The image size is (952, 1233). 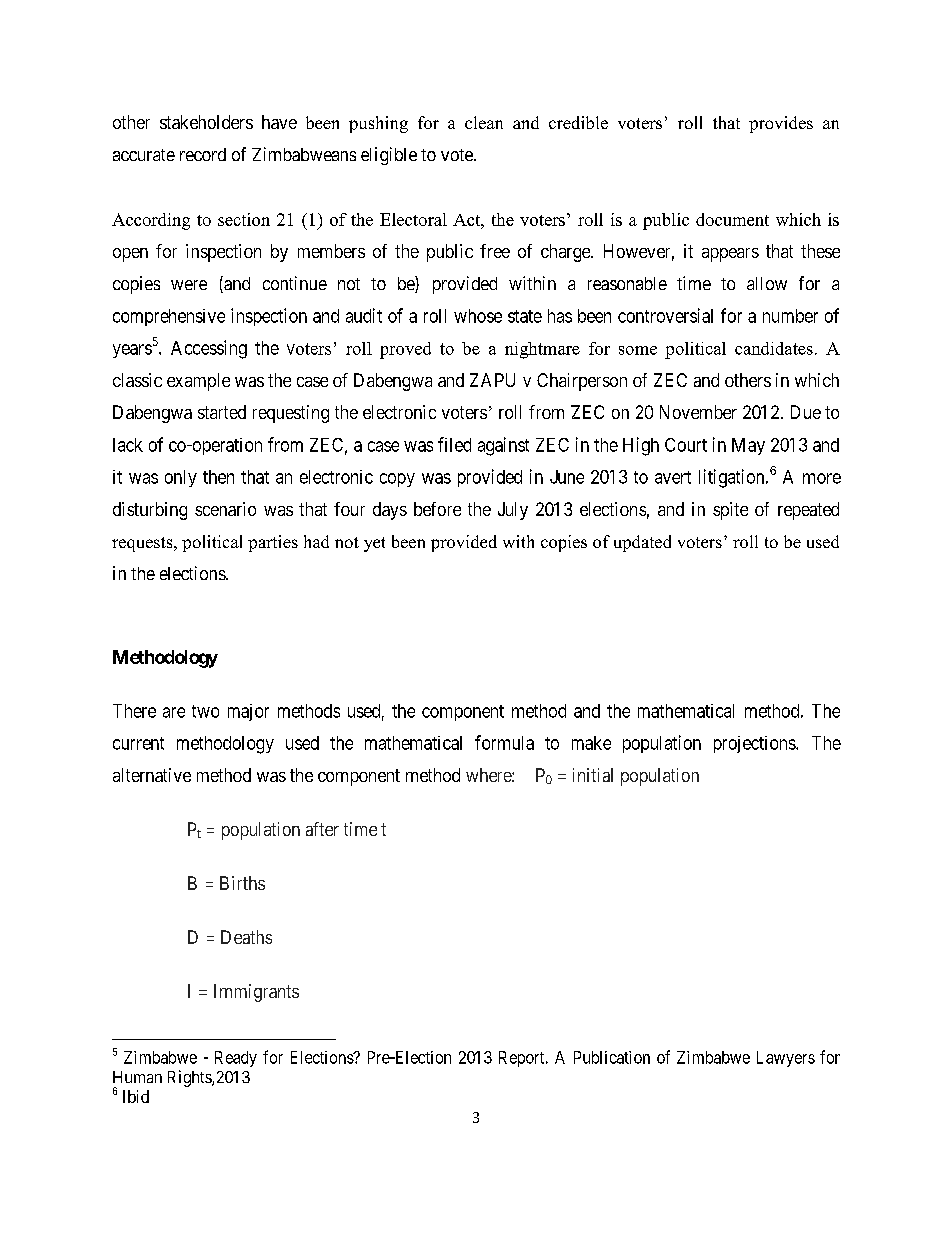 I want to click on whose, so click(x=478, y=316).
